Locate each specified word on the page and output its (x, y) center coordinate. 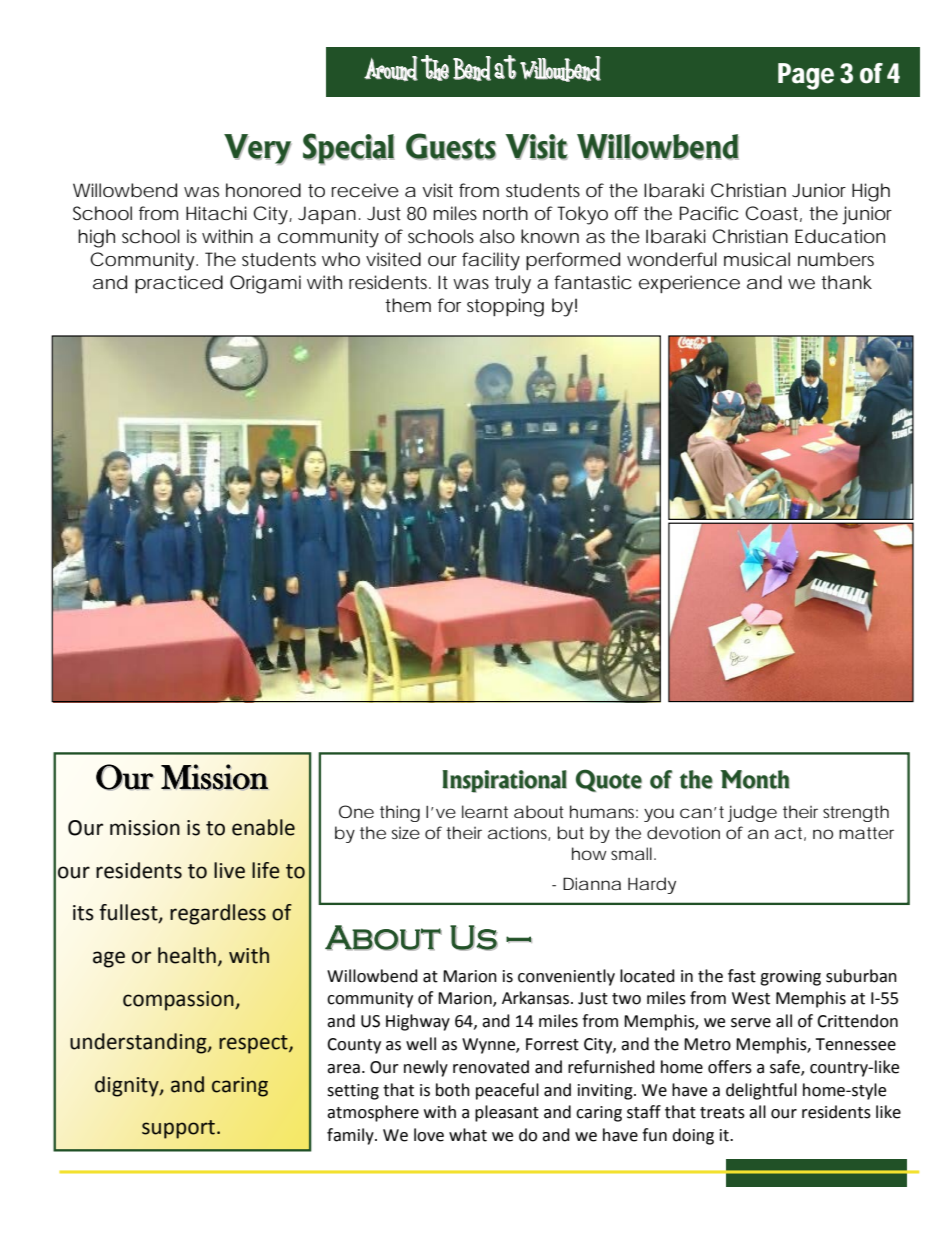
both (453, 1090)
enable (263, 827)
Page (806, 76)
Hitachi (216, 213)
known (550, 236)
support (178, 1129)
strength (856, 813)
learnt (485, 811)
